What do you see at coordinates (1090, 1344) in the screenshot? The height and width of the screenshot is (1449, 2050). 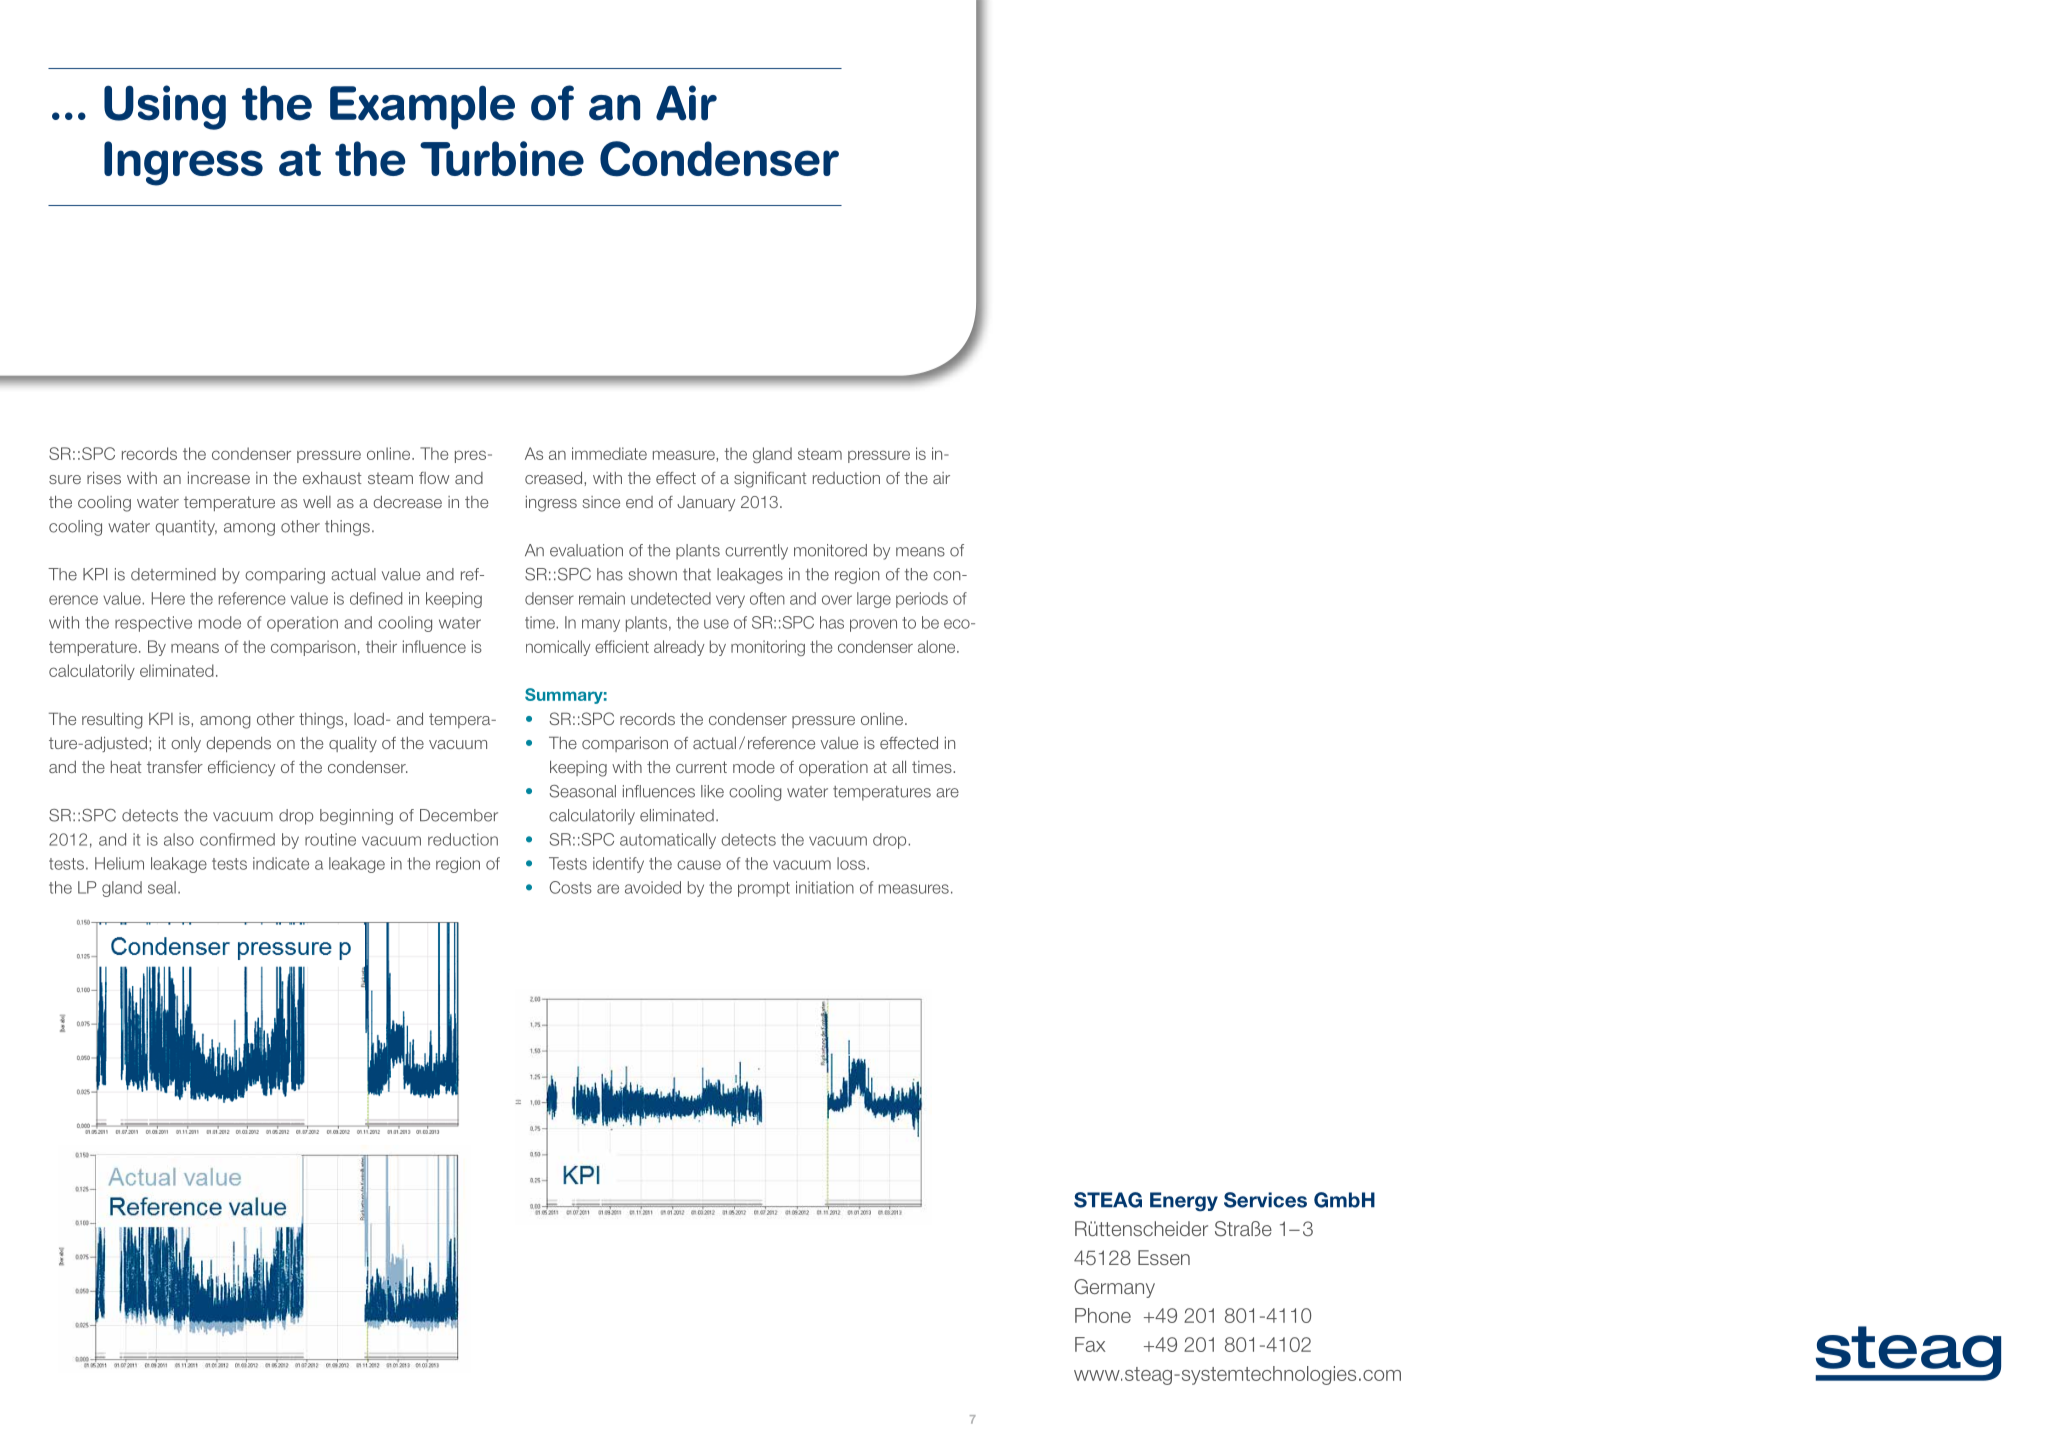 I see `Fax` at bounding box center [1090, 1344].
